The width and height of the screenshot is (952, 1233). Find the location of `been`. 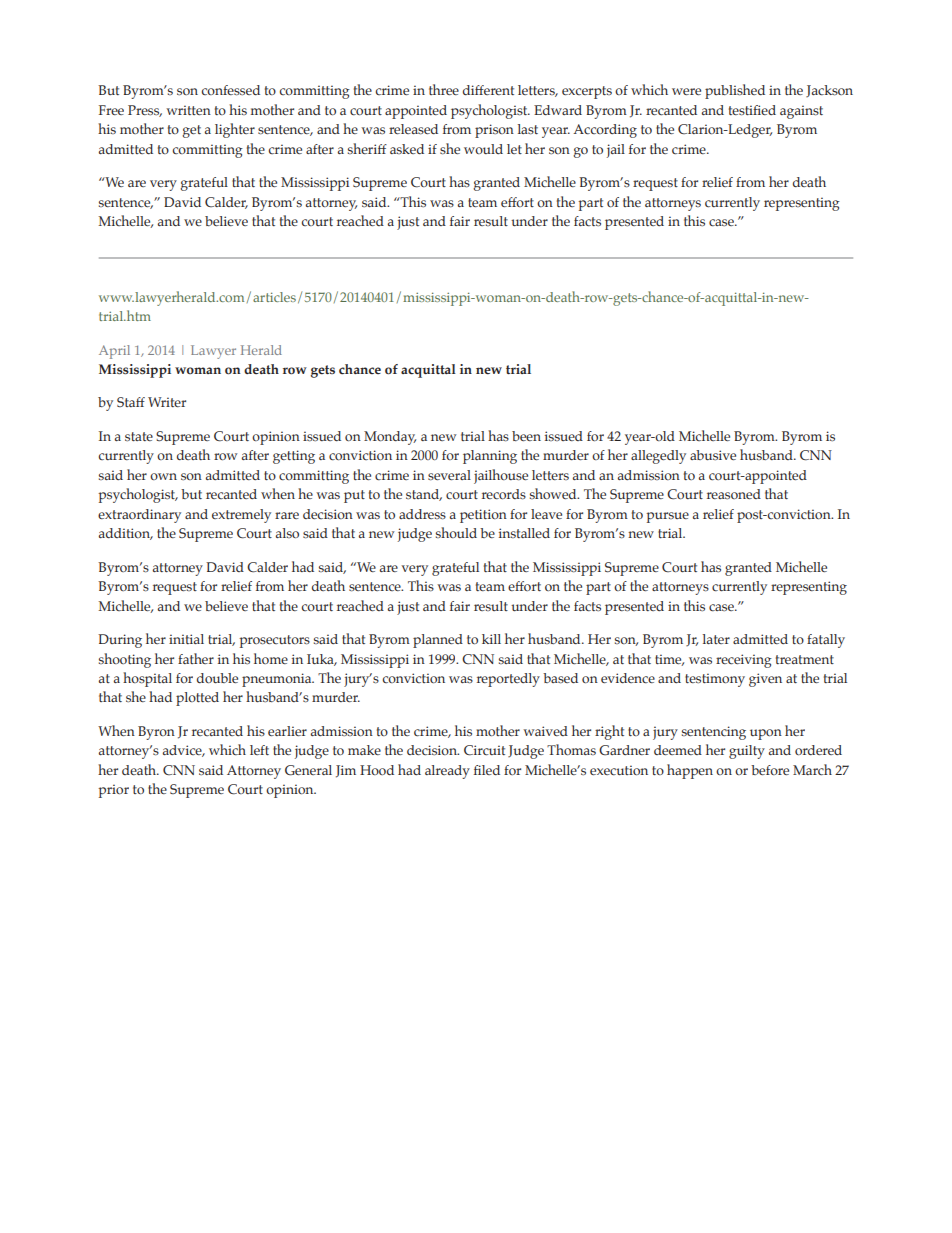

been is located at coordinates (526, 436).
